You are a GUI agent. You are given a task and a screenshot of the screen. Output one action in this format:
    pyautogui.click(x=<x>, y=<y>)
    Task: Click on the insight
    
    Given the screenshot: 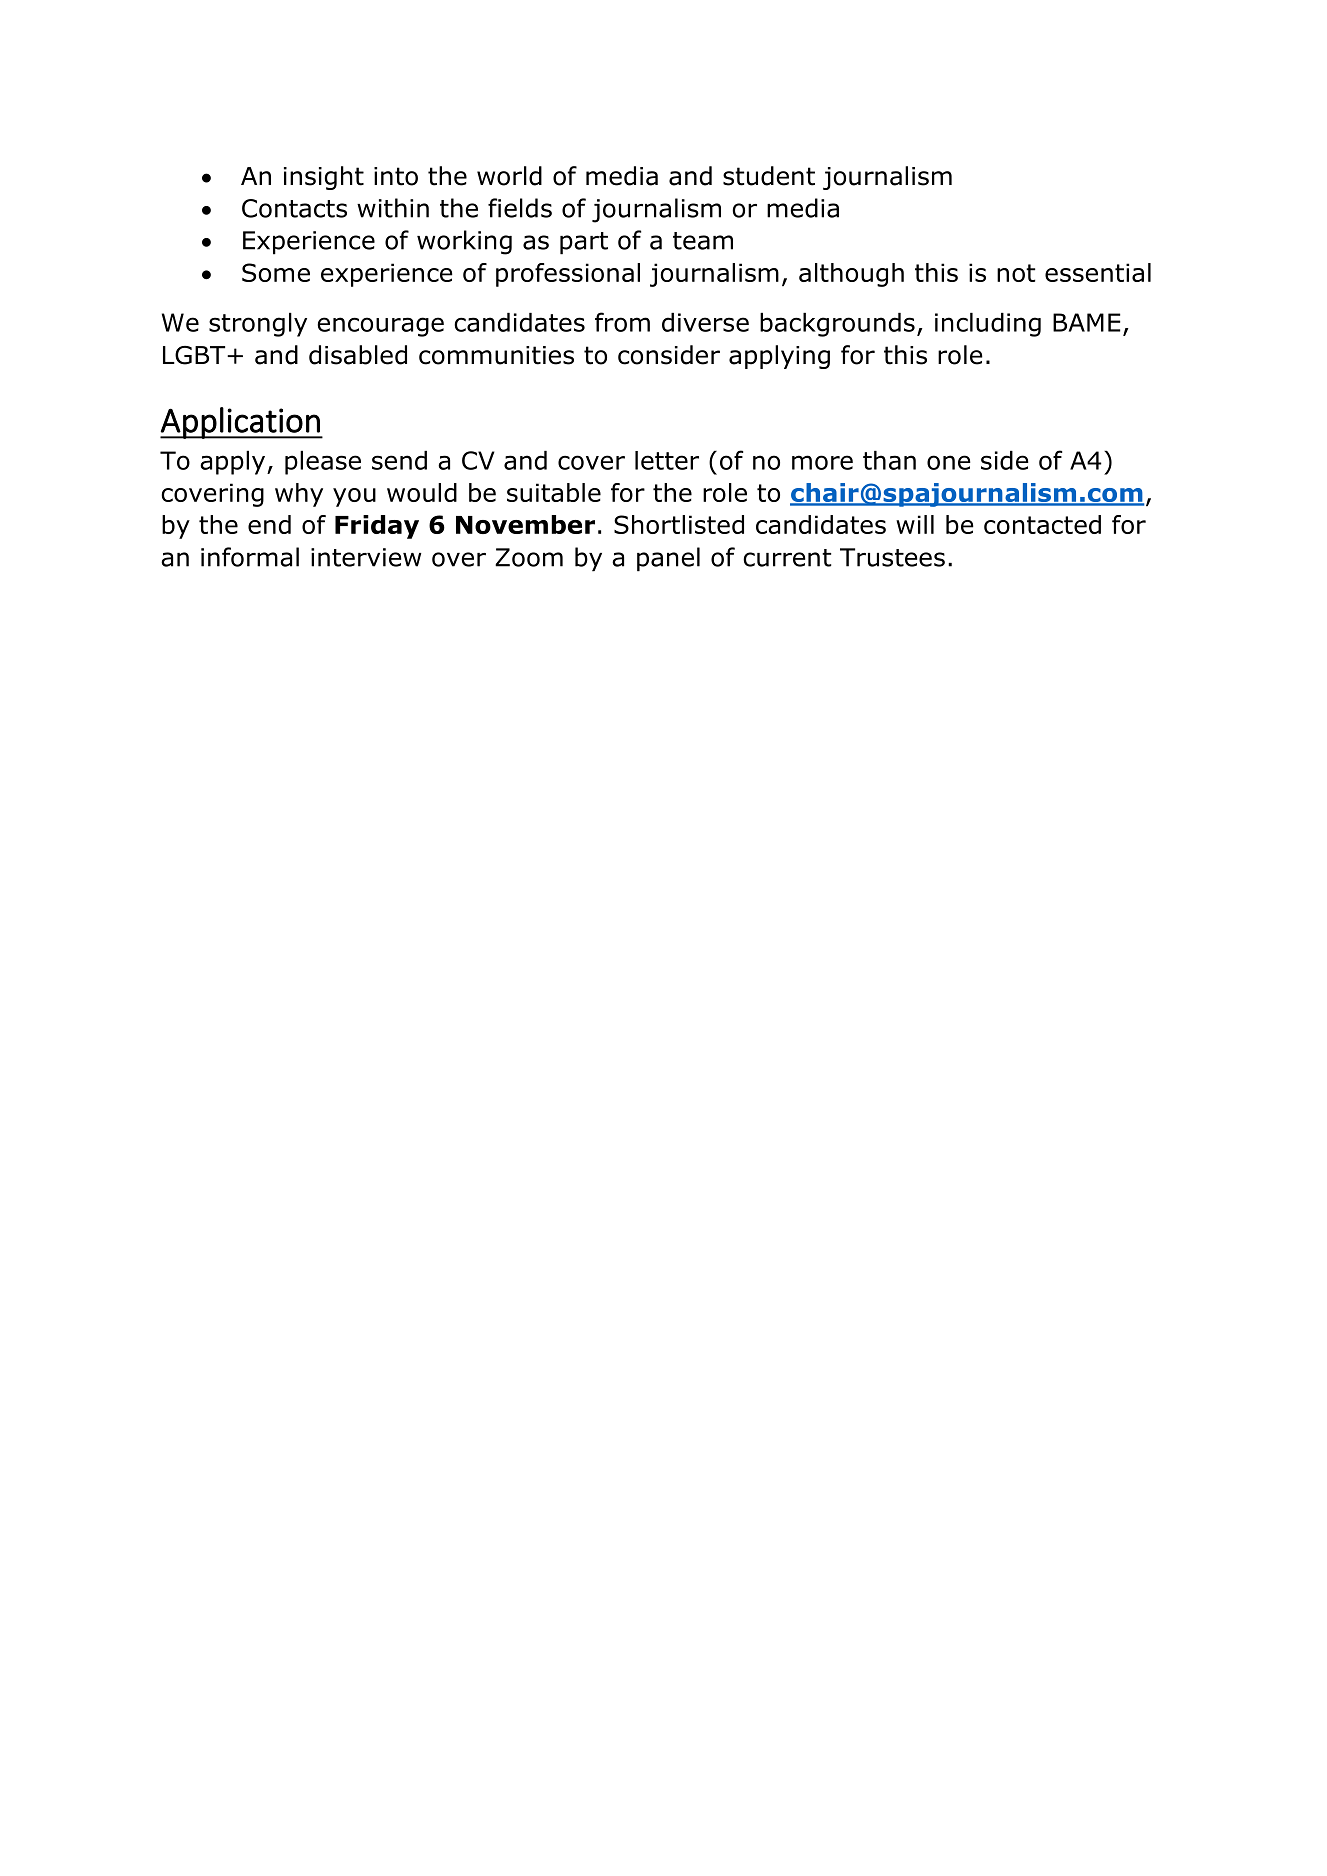 What is the action you would take?
    pyautogui.click(x=324, y=178)
